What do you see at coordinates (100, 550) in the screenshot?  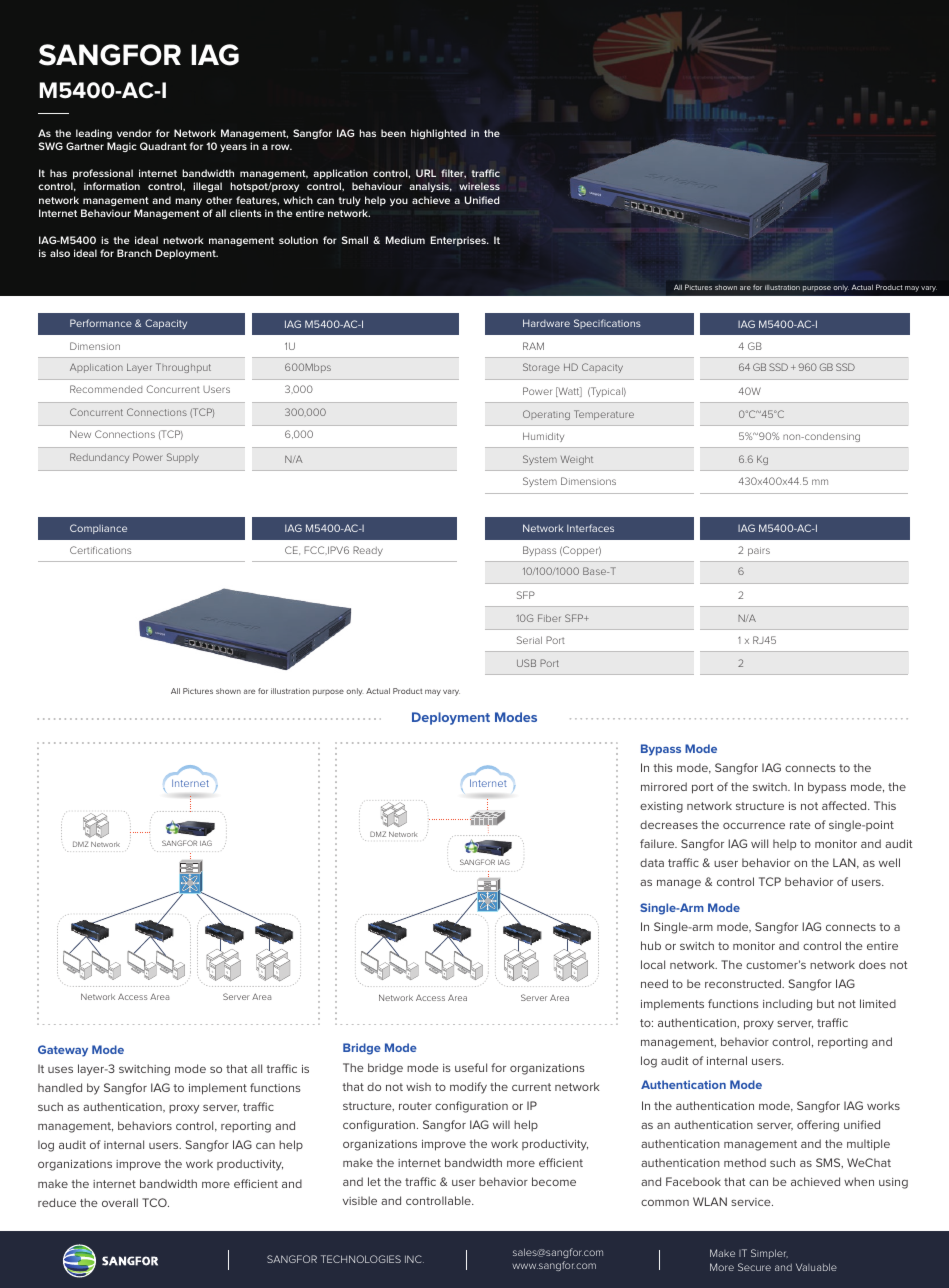 I see `Certifications` at bounding box center [100, 550].
